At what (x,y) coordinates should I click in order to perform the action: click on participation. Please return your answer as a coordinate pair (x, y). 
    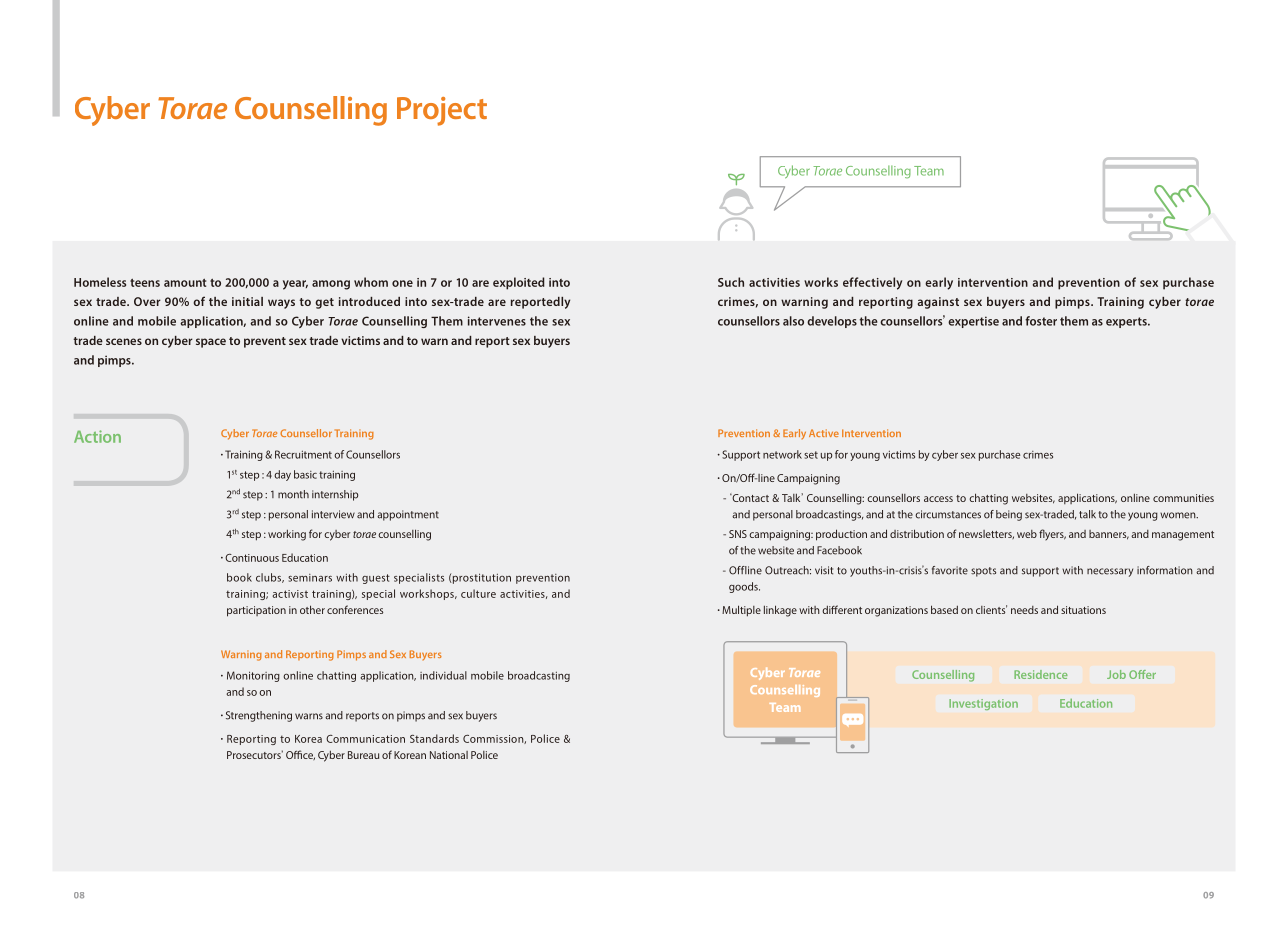
    Looking at the image, I should click on (256, 611).
